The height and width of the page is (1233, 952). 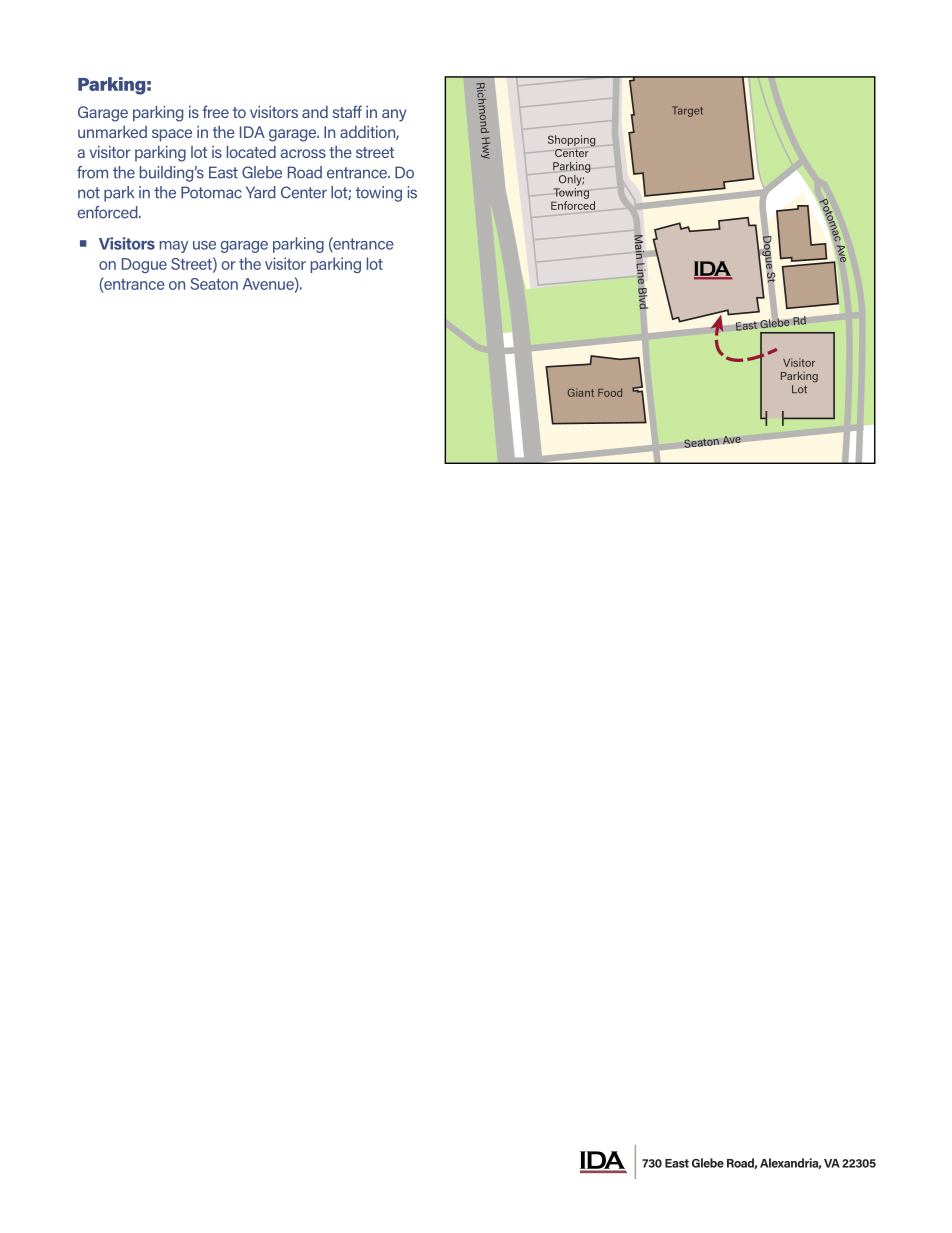 What do you see at coordinates (394, 115) in the page?
I see `any` at bounding box center [394, 115].
